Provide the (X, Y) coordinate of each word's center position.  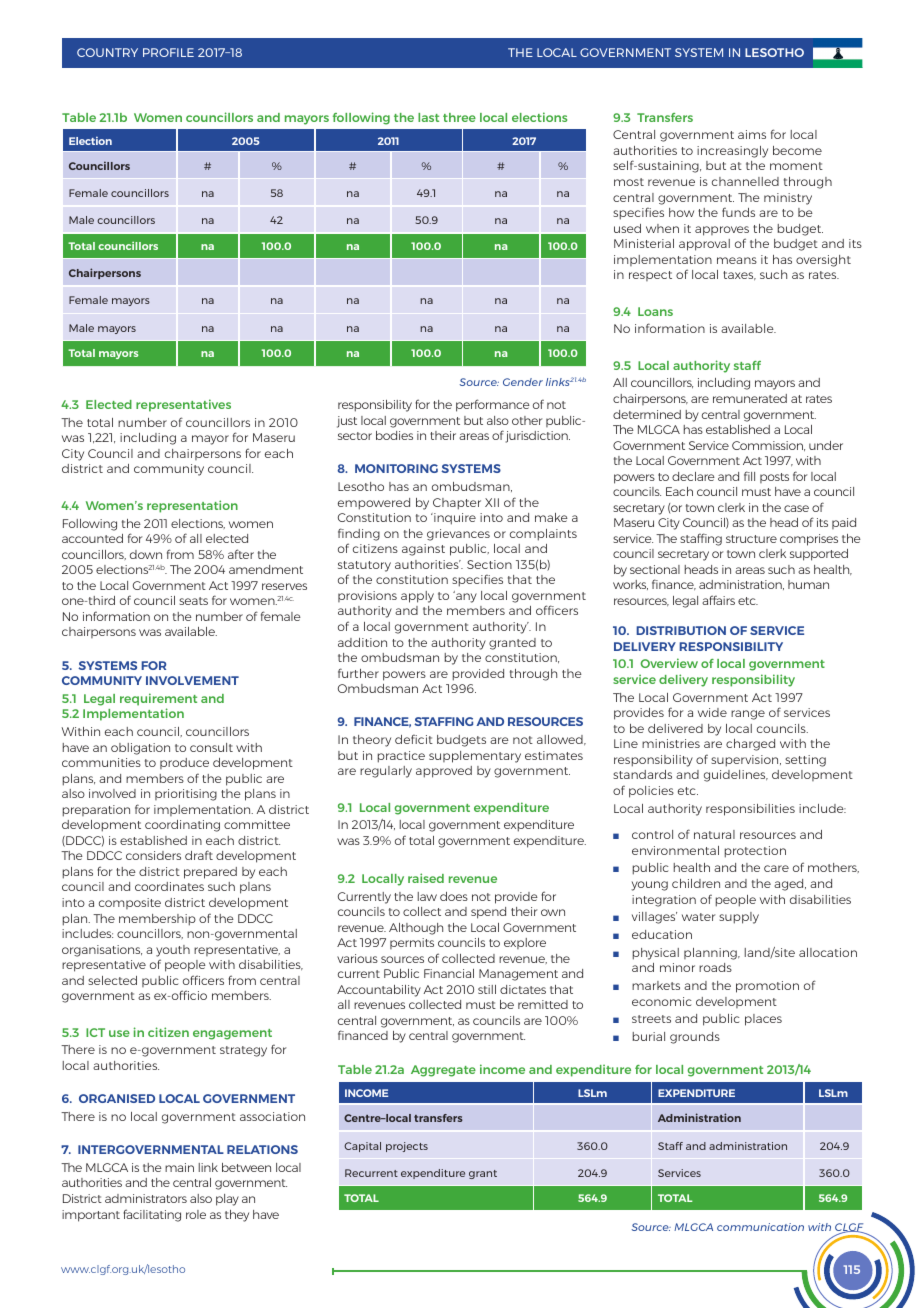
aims (752, 134)
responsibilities (750, 810)
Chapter (457, 504)
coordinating (182, 826)
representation (192, 506)
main (179, 1167)
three (459, 117)
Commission (768, 446)
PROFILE (168, 52)
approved (444, 772)
